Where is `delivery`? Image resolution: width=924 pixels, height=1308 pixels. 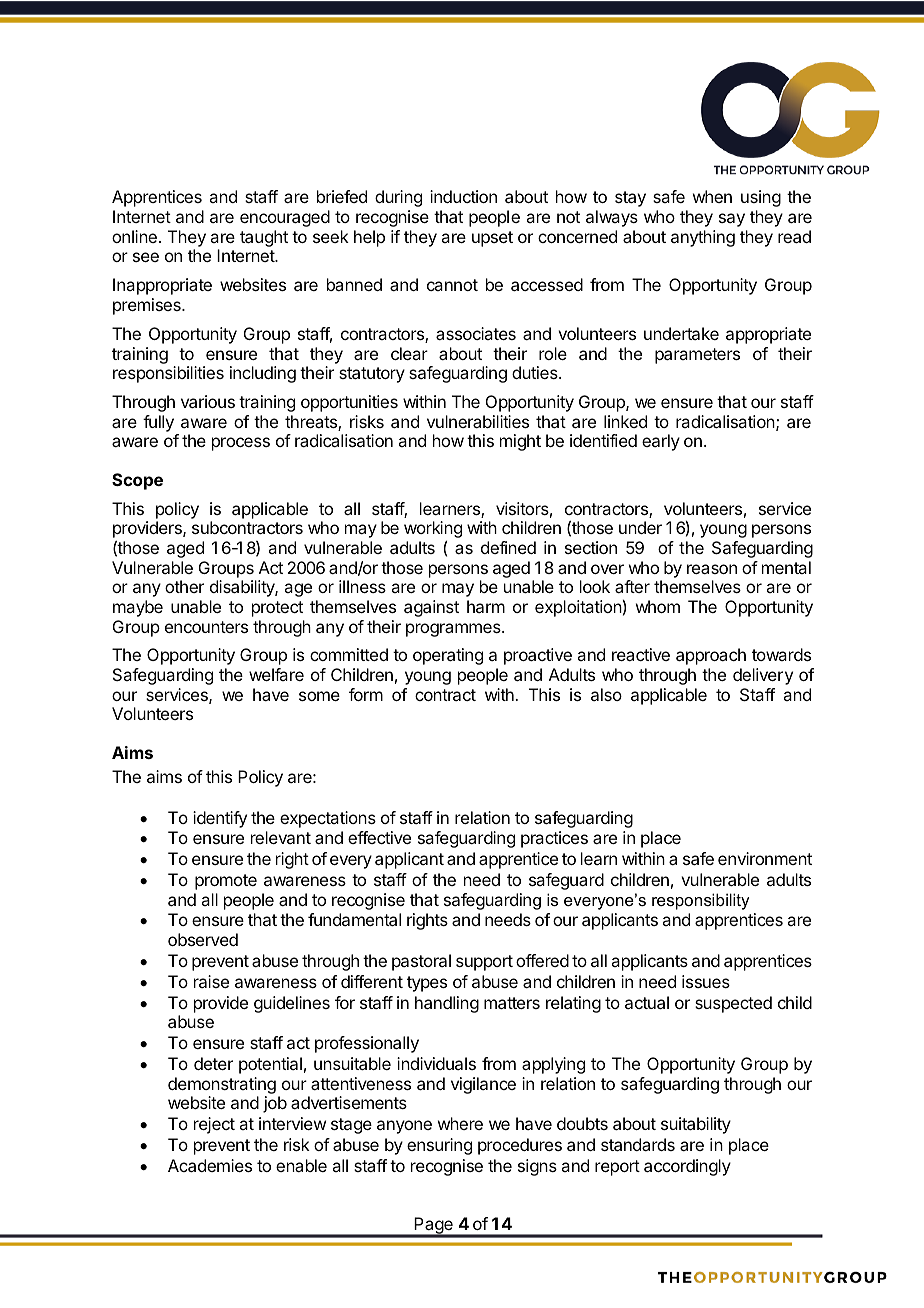 delivery is located at coordinates (763, 676).
